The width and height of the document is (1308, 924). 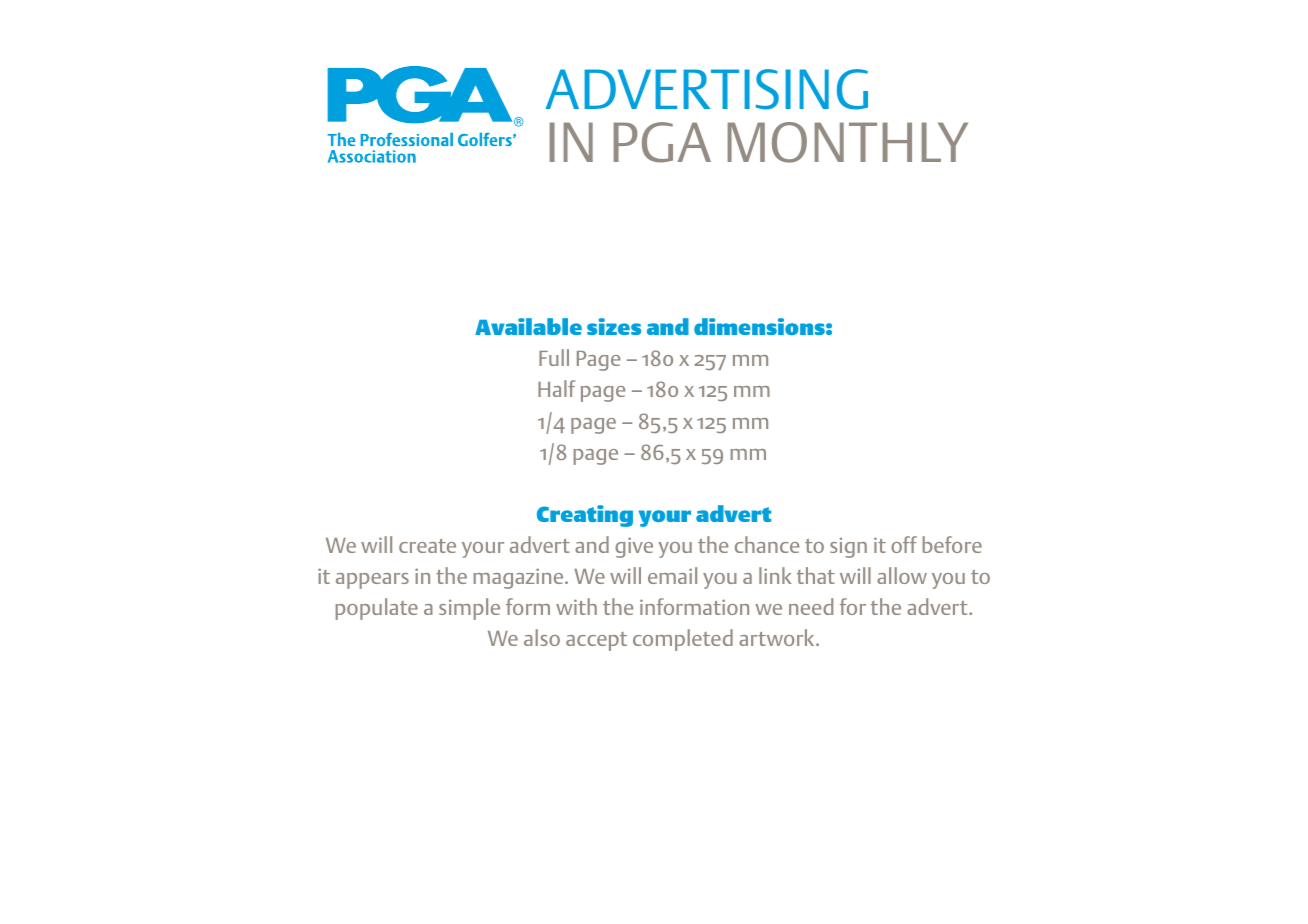 I want to click on Half, so click(x=556, y=388).
